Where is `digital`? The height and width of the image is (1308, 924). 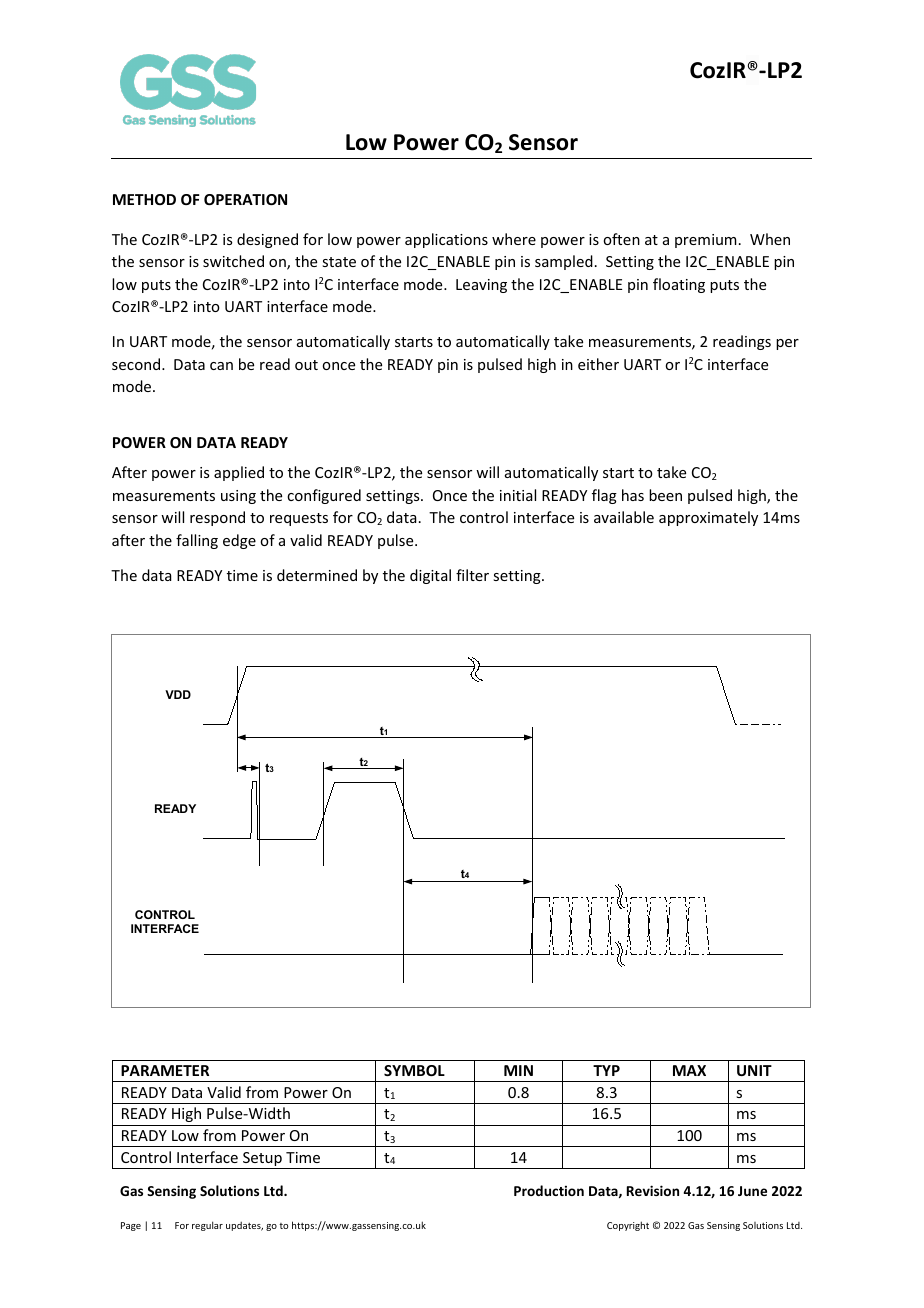
digital is located at coordinates (430, 576).
